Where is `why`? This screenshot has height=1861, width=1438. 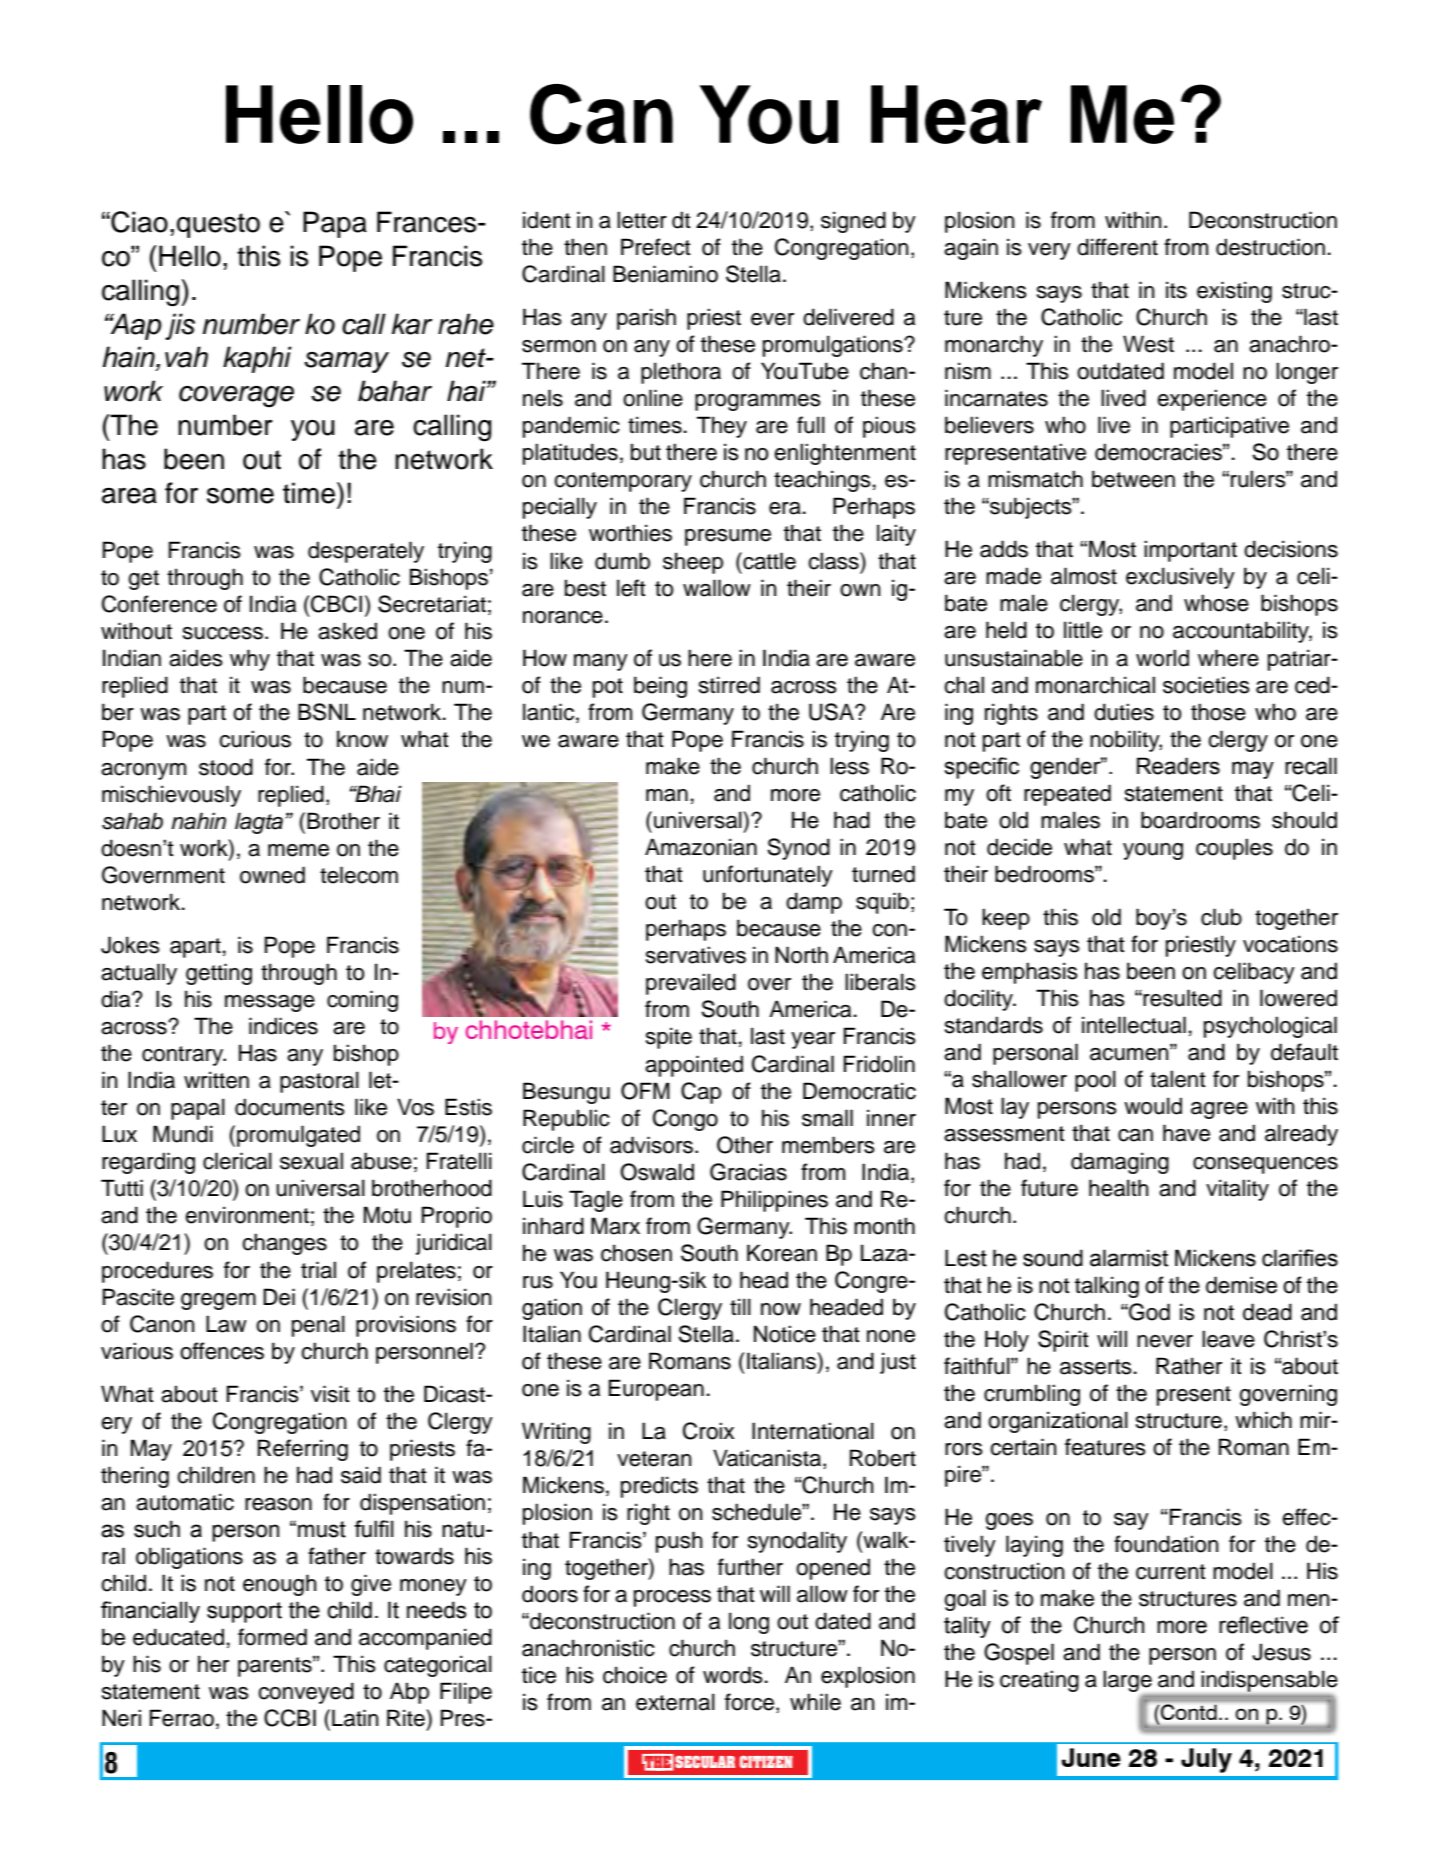 why is located at coordinates (250, 660).
